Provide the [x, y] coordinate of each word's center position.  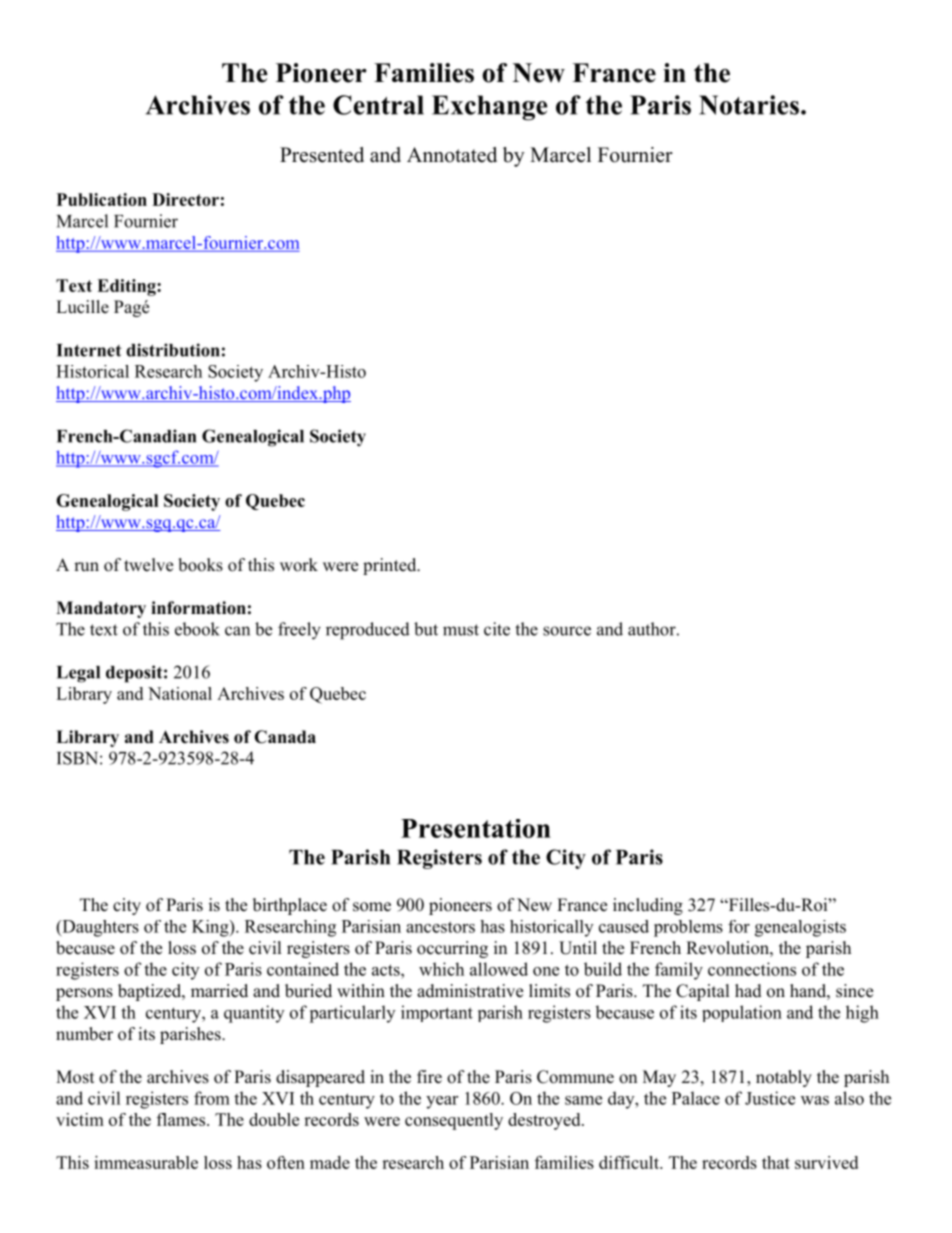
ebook [197, 629]
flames [182, 1119]
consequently [454, 1121]
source [567, 631]
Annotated [452, 155]
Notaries [749, 105]
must [461, 630]
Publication [102, 199]
